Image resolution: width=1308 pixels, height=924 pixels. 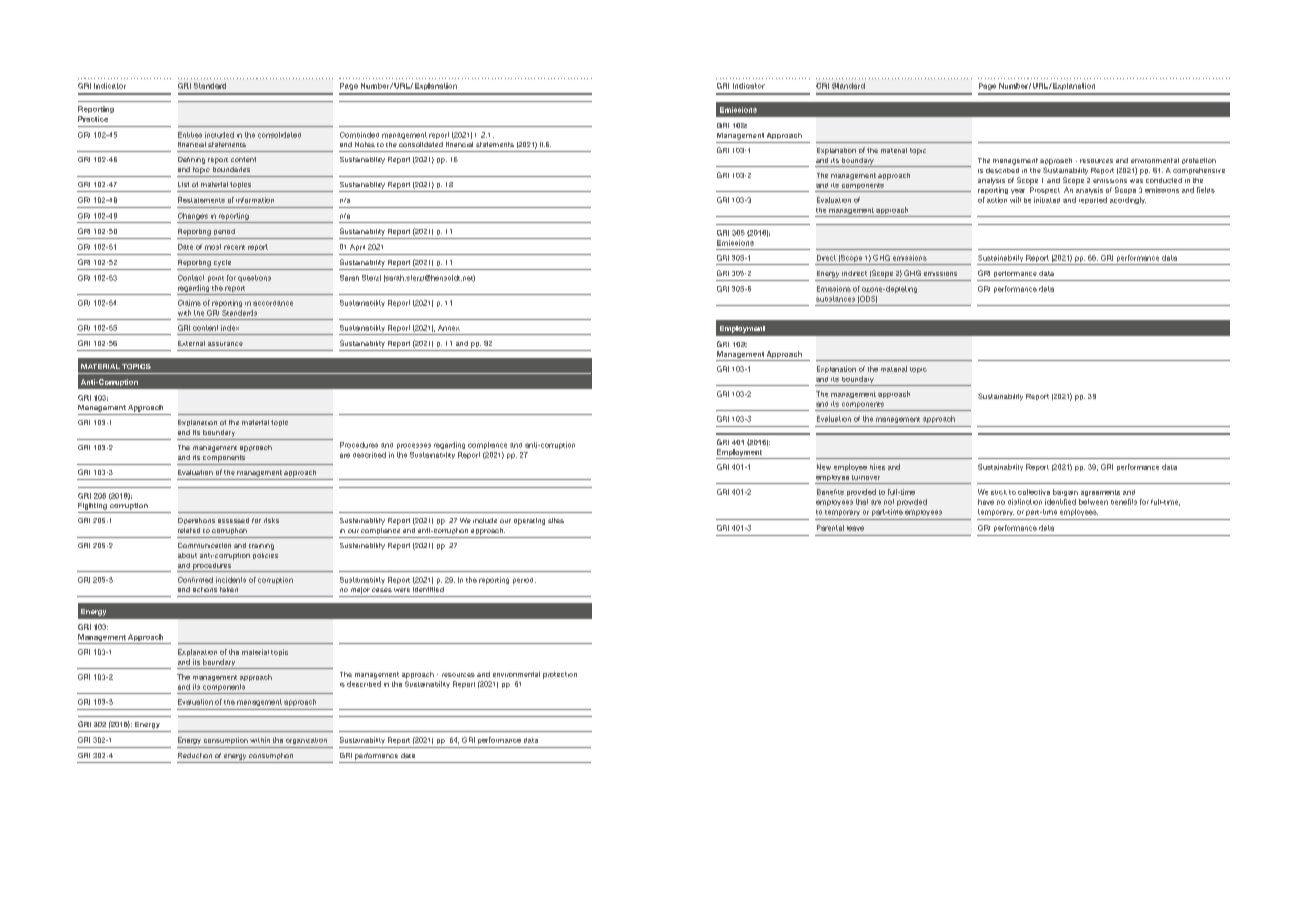 I want to click on Entities, so click(x=190, y=135).
